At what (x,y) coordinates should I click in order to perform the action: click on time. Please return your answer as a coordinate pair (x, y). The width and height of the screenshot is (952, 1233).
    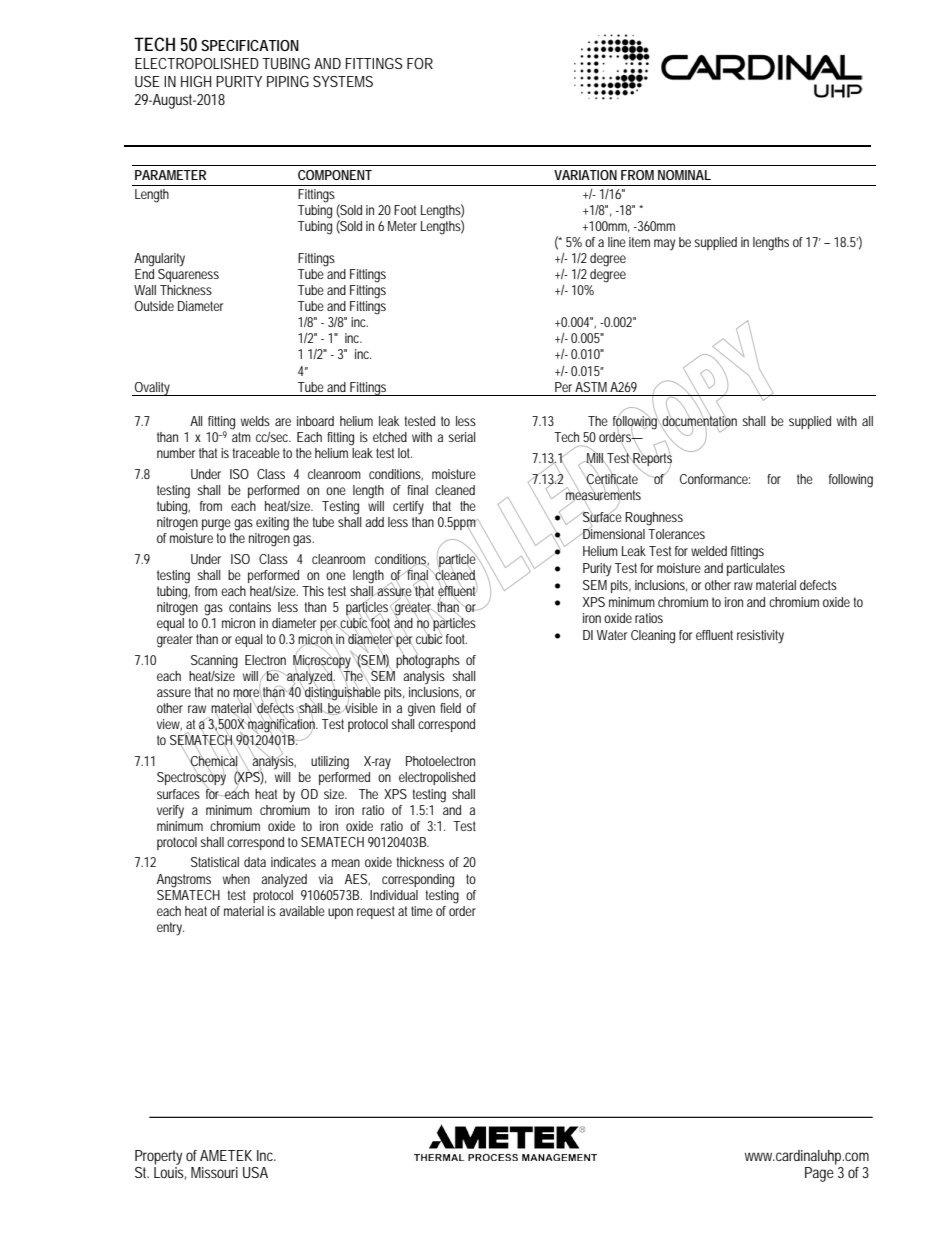
    Looking at the image, I should click on (422, 911).
